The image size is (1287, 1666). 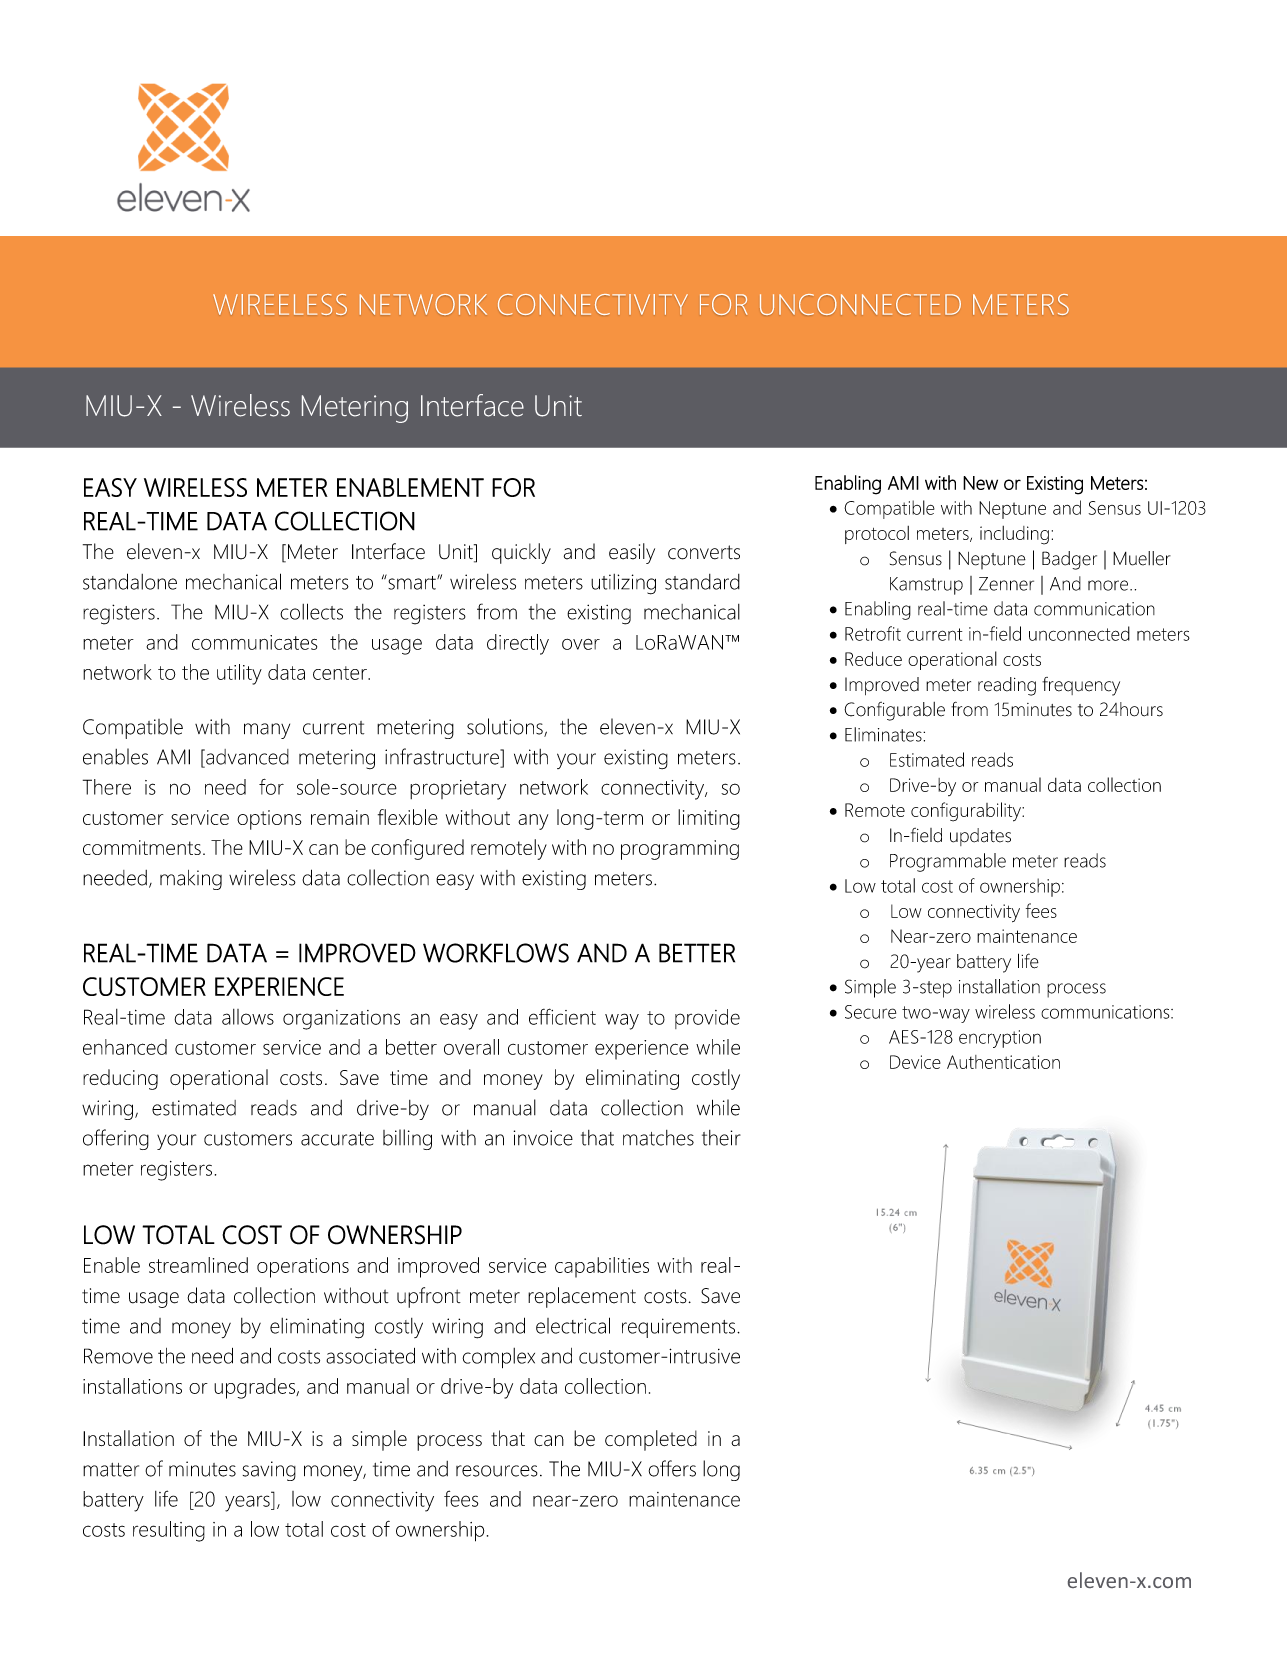 What do you see at coordinates (884, 734) in the image?
I see `Eliminates` at bounding box center [884, 734].
